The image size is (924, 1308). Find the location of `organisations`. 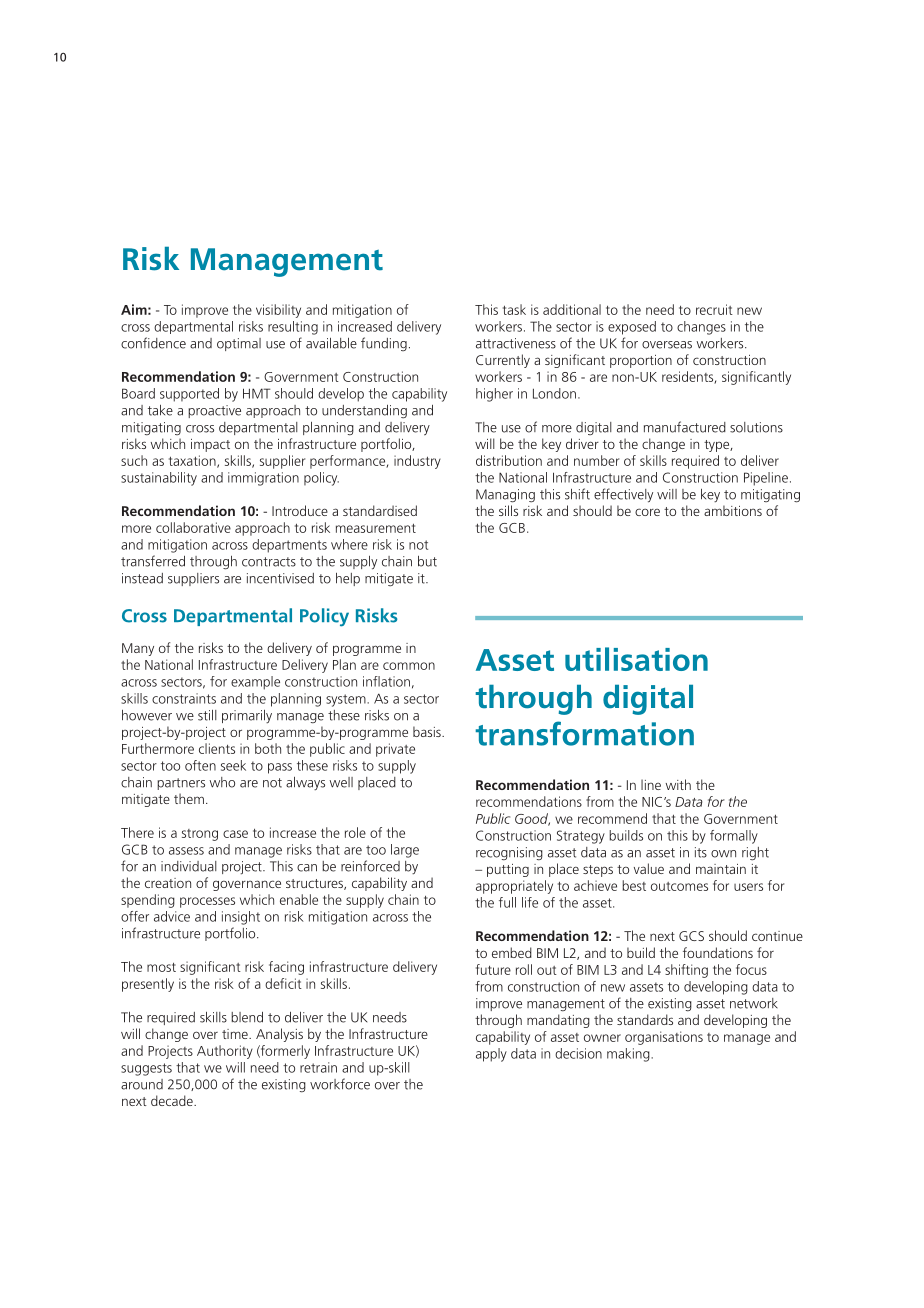

organisations is located at coordinates (664, 1038).
